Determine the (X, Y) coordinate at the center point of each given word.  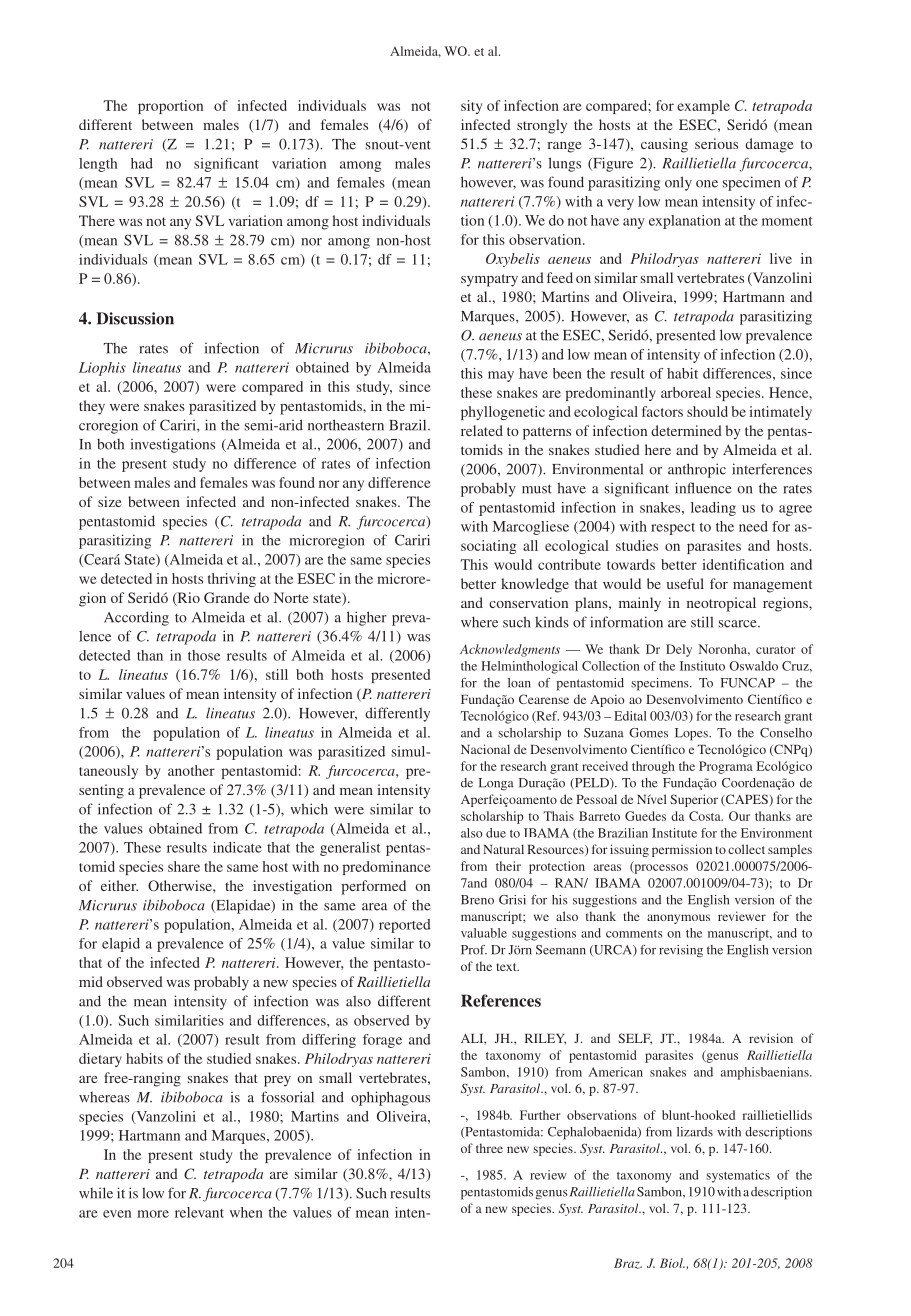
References (501, 1000)
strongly (542, 126)
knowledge (535, 585)
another (191, 770)
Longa (496, 784)
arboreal (686, 392)
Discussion (135, 318)
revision (771, 1038)
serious (716, 143)
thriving (232, 580)
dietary (100, 1060)
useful (685, 583)
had (142, 163)
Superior (694, 800)
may (501, 376)
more (153, 1214)
